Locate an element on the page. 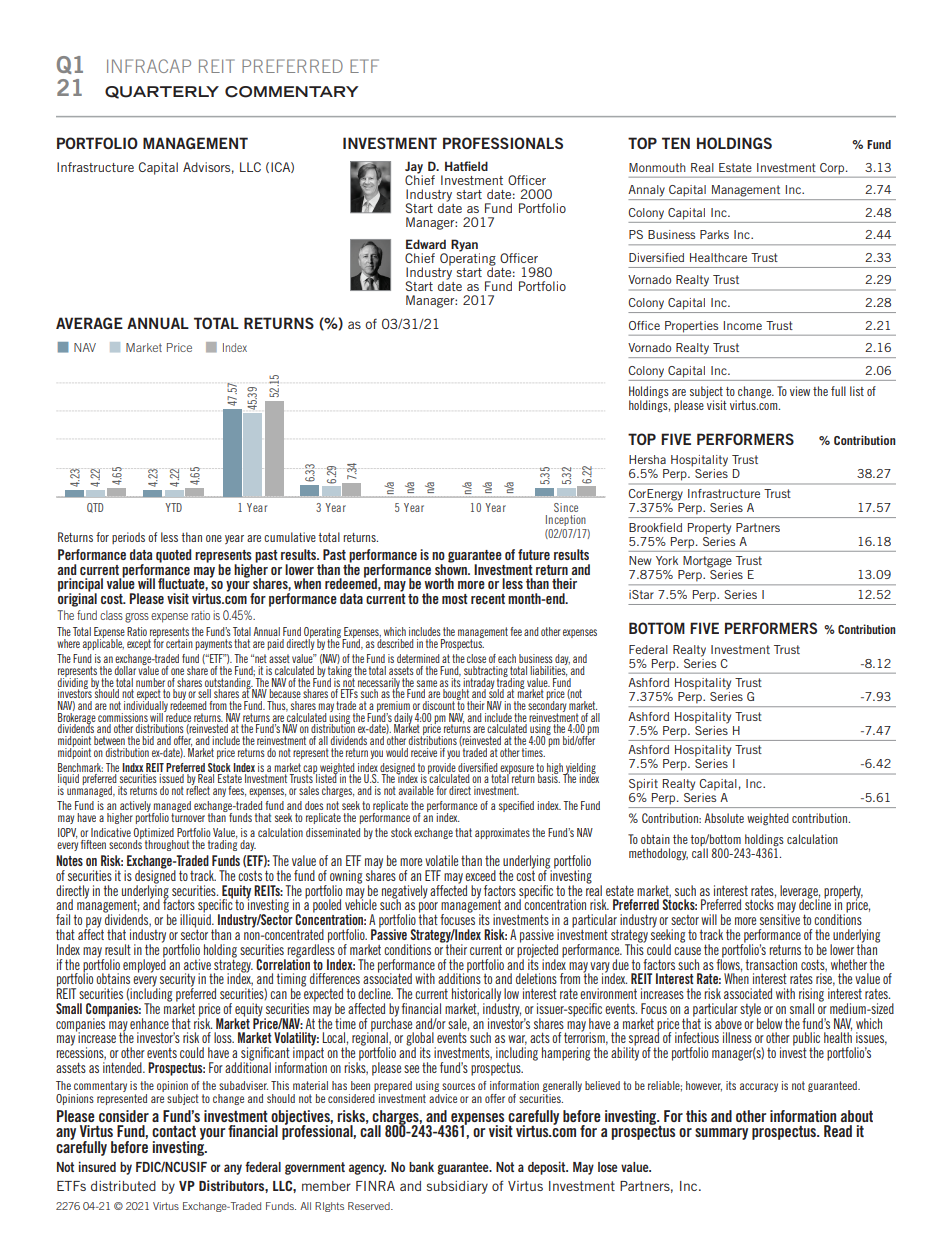 The height and width of the document is (1233, 952). Since is located at coordinates (566, 507).
